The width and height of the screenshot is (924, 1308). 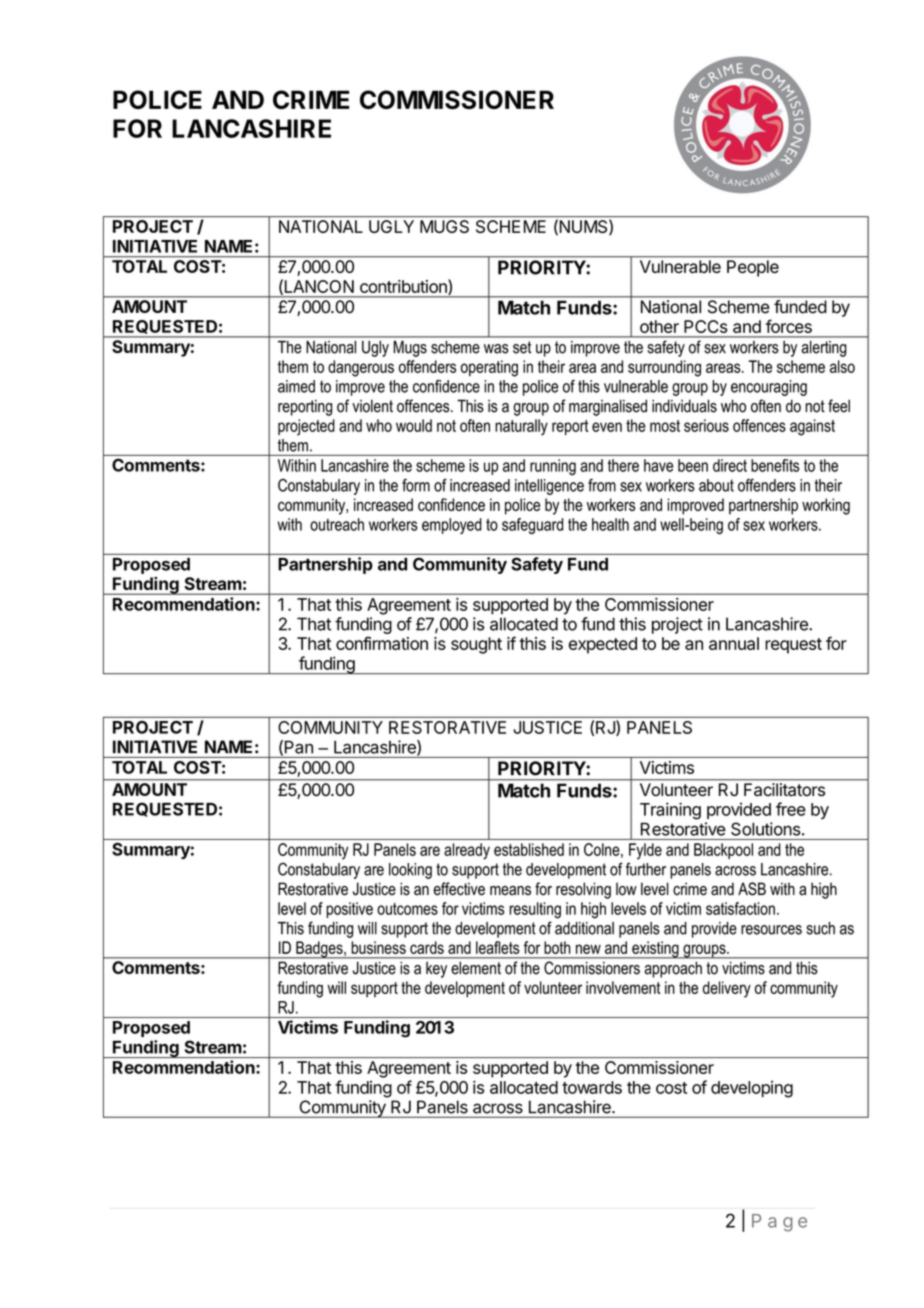 What do you see at coordinates (775, 465) in the screenshot?
I see `benefits` at bounding box center [775, 465].
